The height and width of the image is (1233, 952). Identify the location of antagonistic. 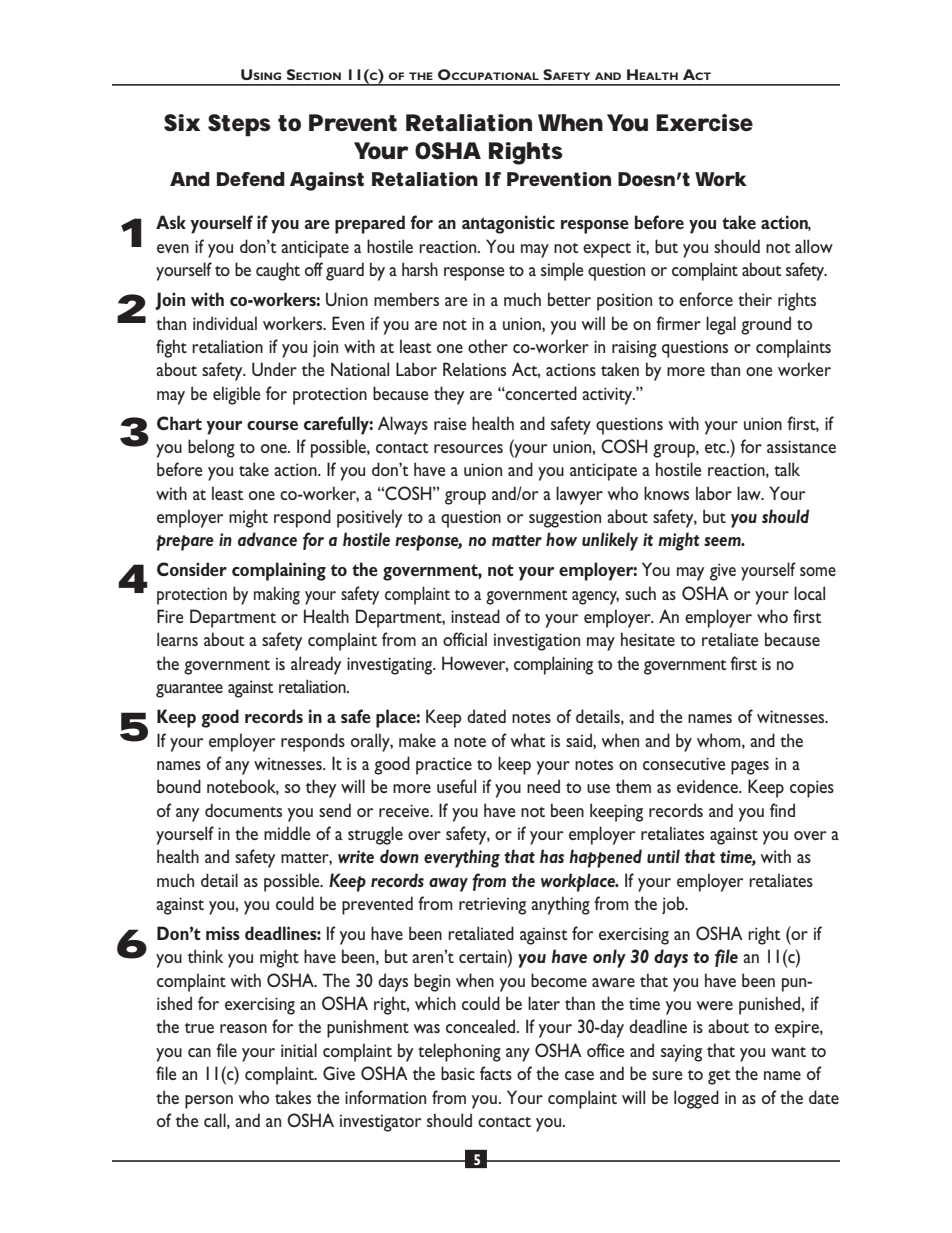
(508, 224).
